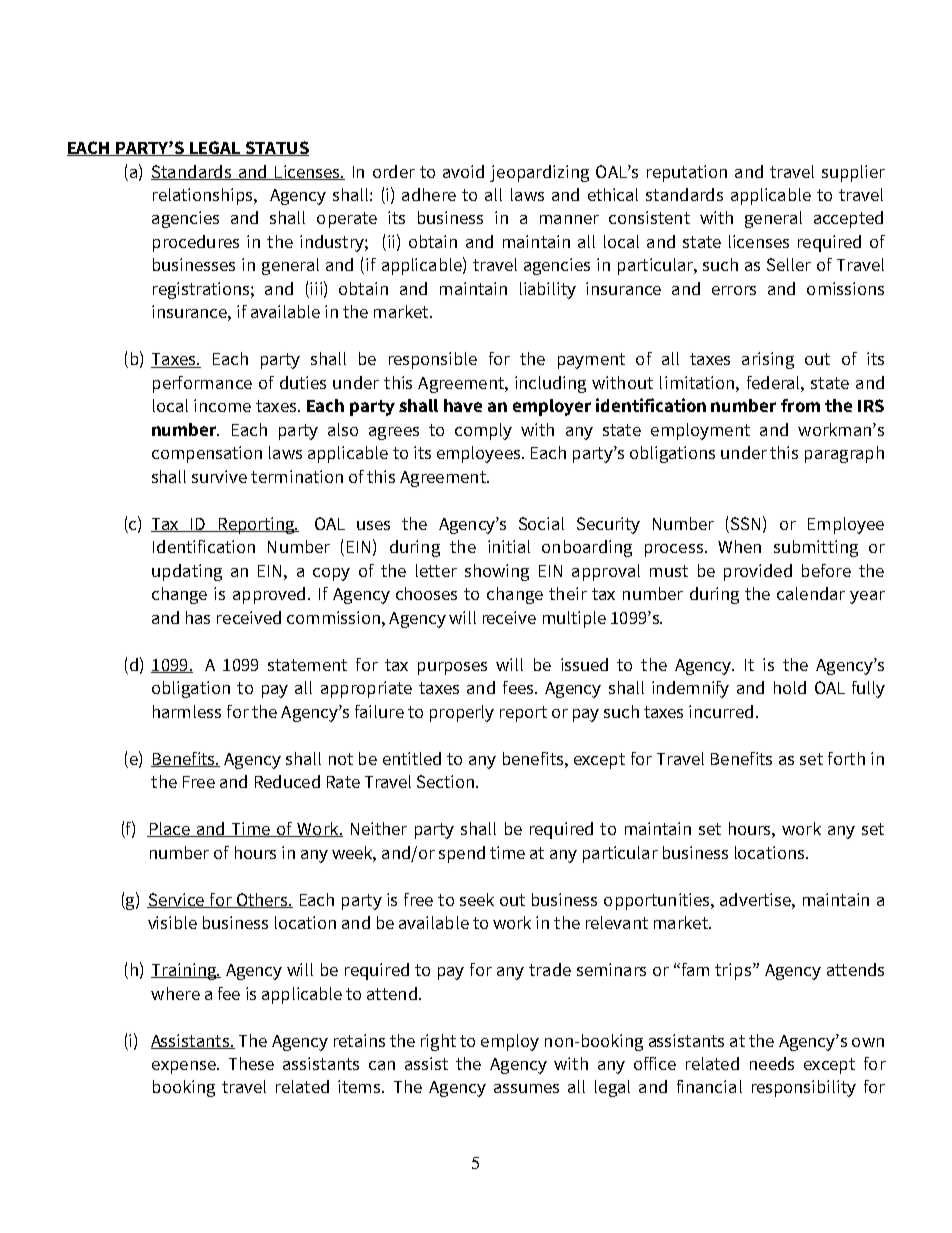 Image resolution: width=952 pixels, height=1233 pixels. Describe the element at coordinates (539, 173) in the document. I see `jeopardizing` at that location.
